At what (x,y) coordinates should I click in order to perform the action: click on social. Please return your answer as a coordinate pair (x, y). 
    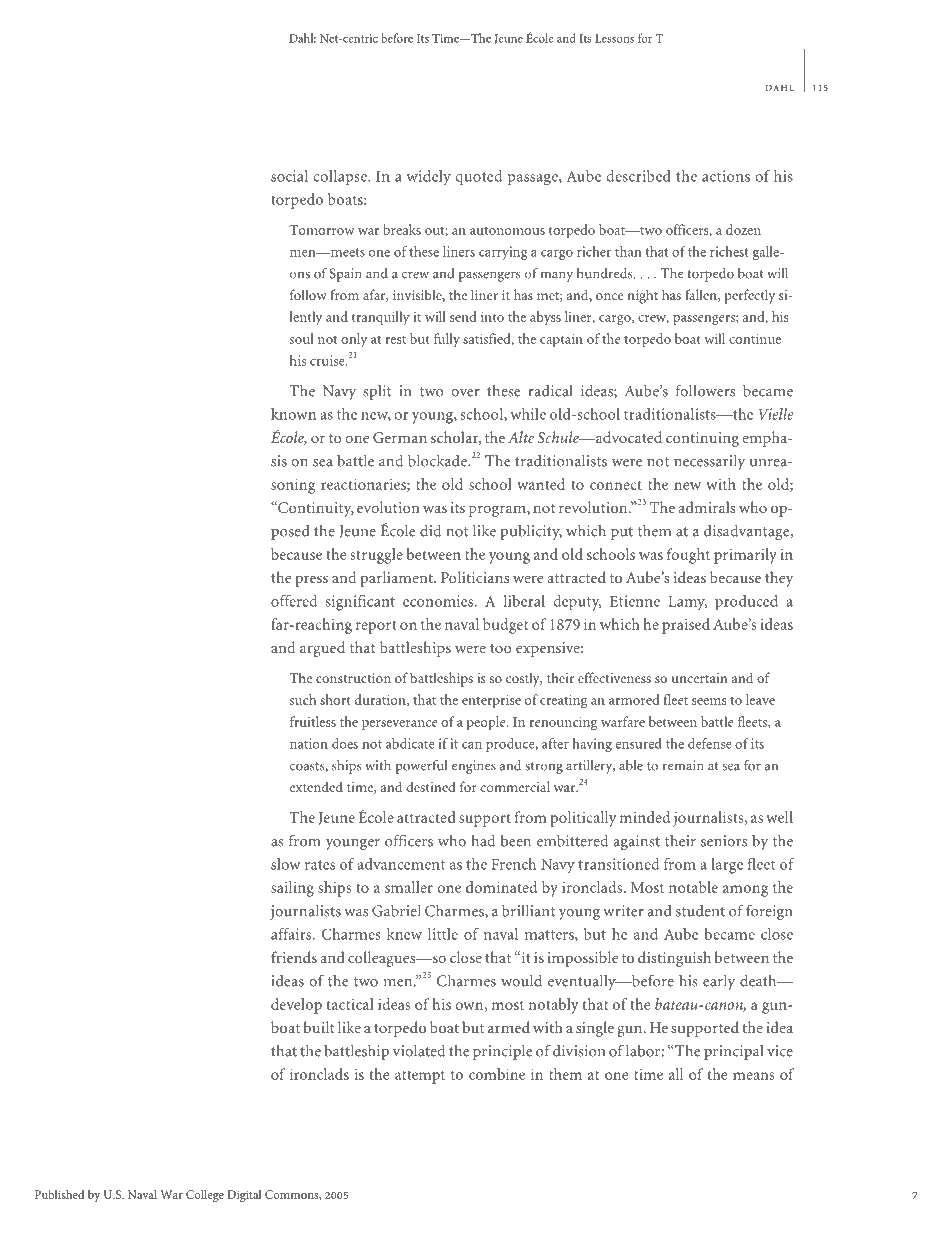
    Looking at the image, I should click on (289, 176).
